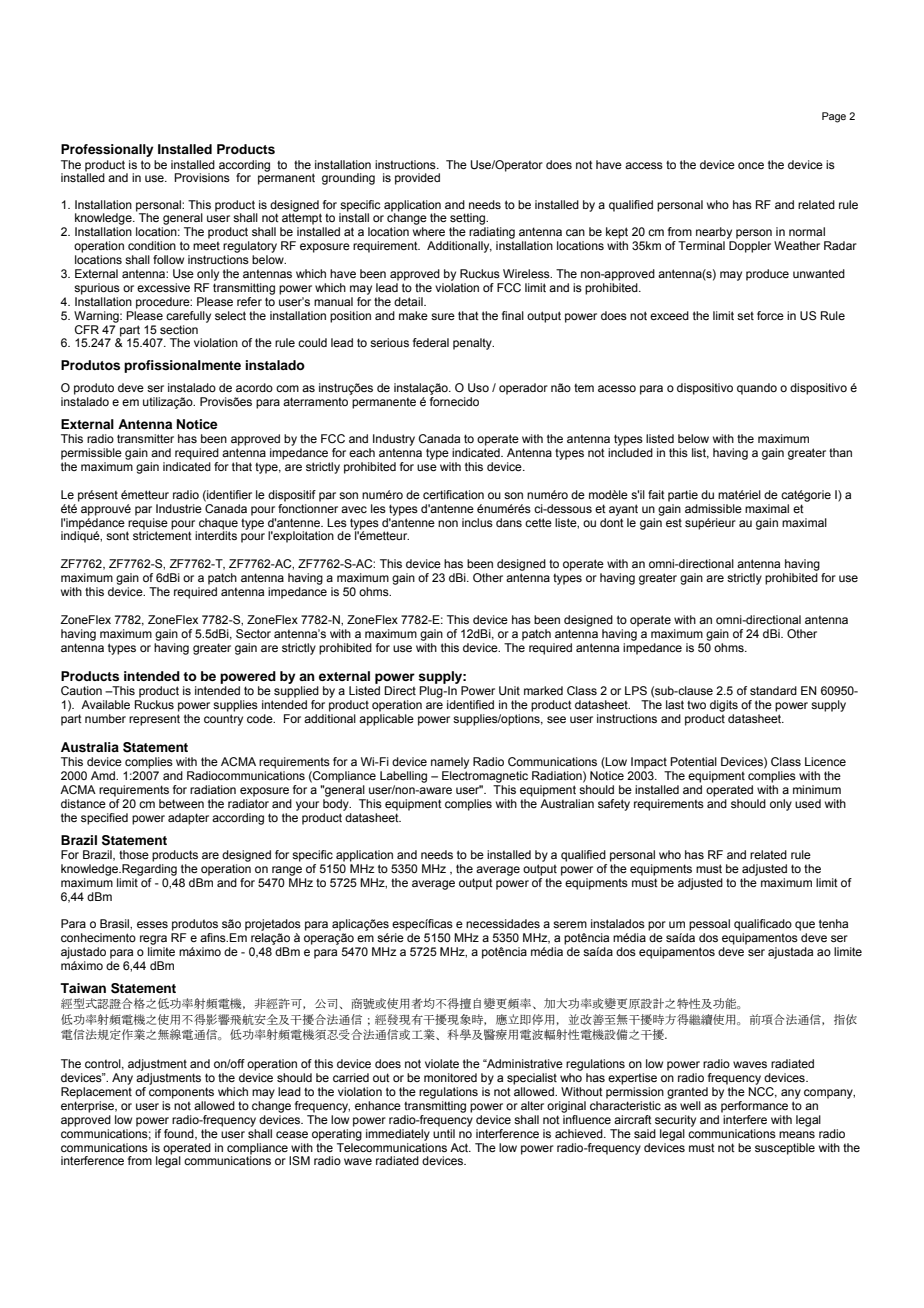 This document has width=924, height=1308. What do you see at coordinates (253, 633) in the document?
I see `Sector` at bounding box center [253, 633].
